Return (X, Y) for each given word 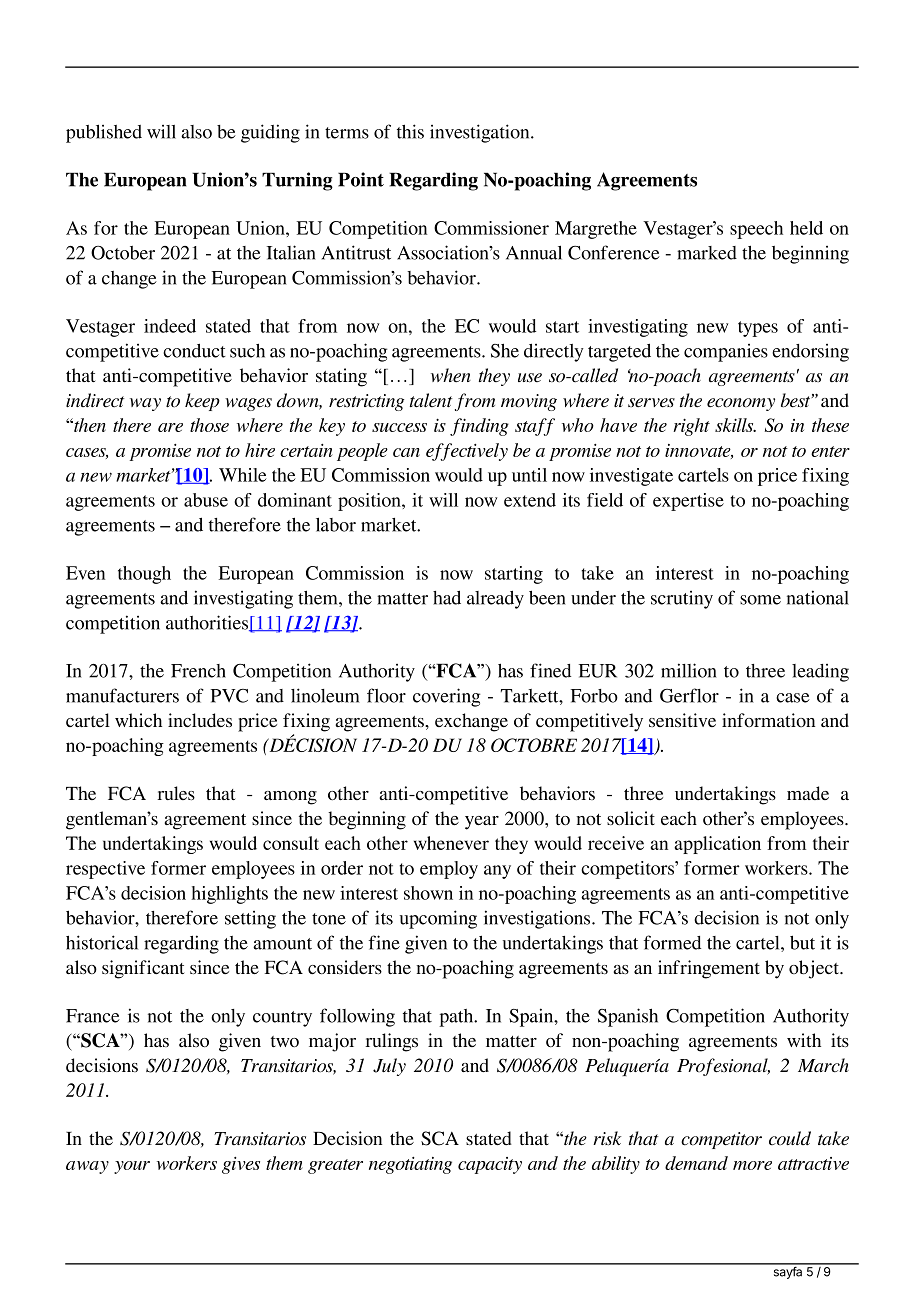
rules (176, 793)
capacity (490, 1165)
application (717, 845)
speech (756, 230)
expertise (688, 502)
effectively (467, 452)
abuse (206, 500)
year (482, 823)
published (104, 133)
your (132, 1167)
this (410, 131)
